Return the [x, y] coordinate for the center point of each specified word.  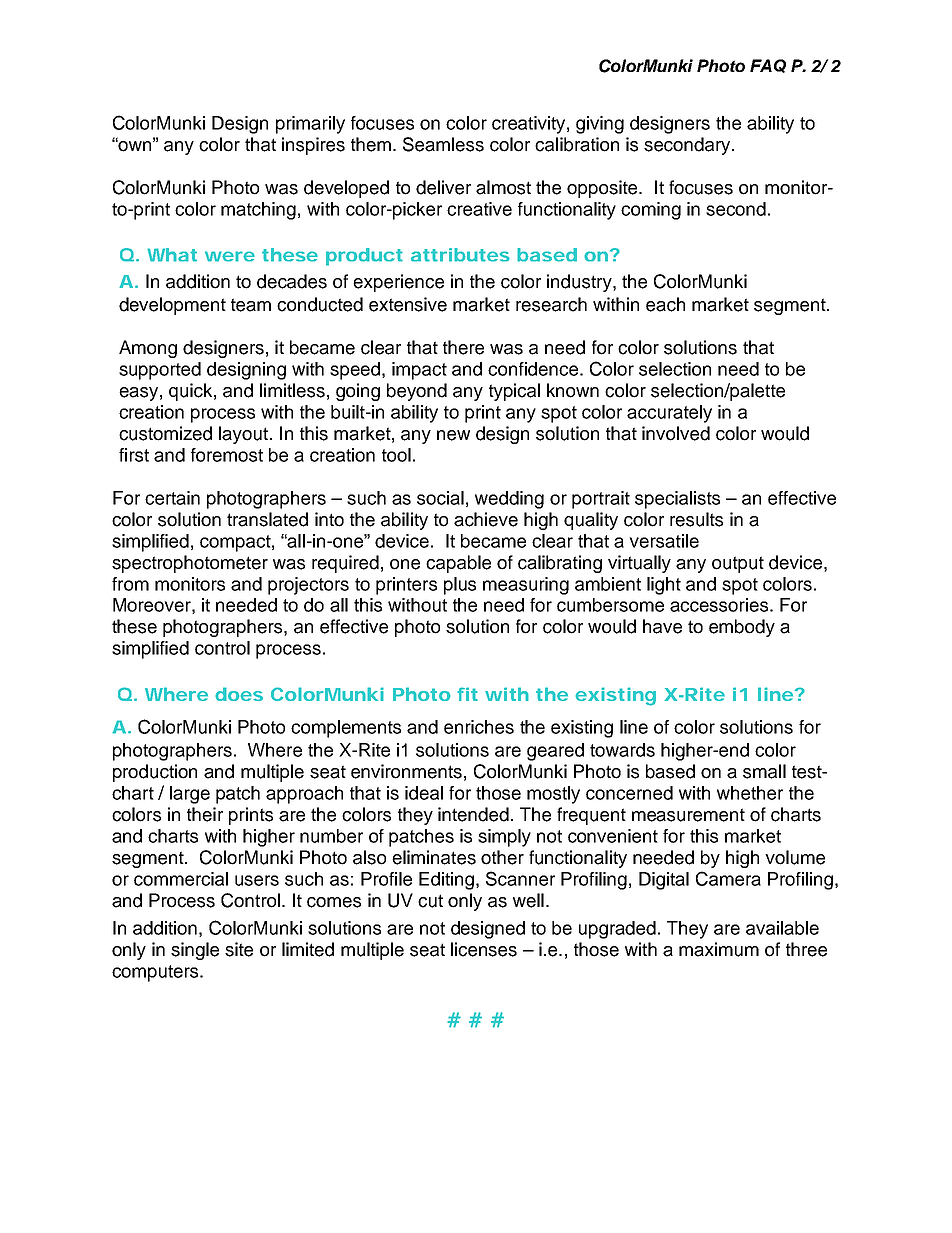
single [195, 951]
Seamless [443, 144]
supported [160, 371]
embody [742, 628]
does [239, 694]
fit [467, 694]
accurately [669, 414]
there [463, 347]
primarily [310, 125]
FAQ [768, 66]
